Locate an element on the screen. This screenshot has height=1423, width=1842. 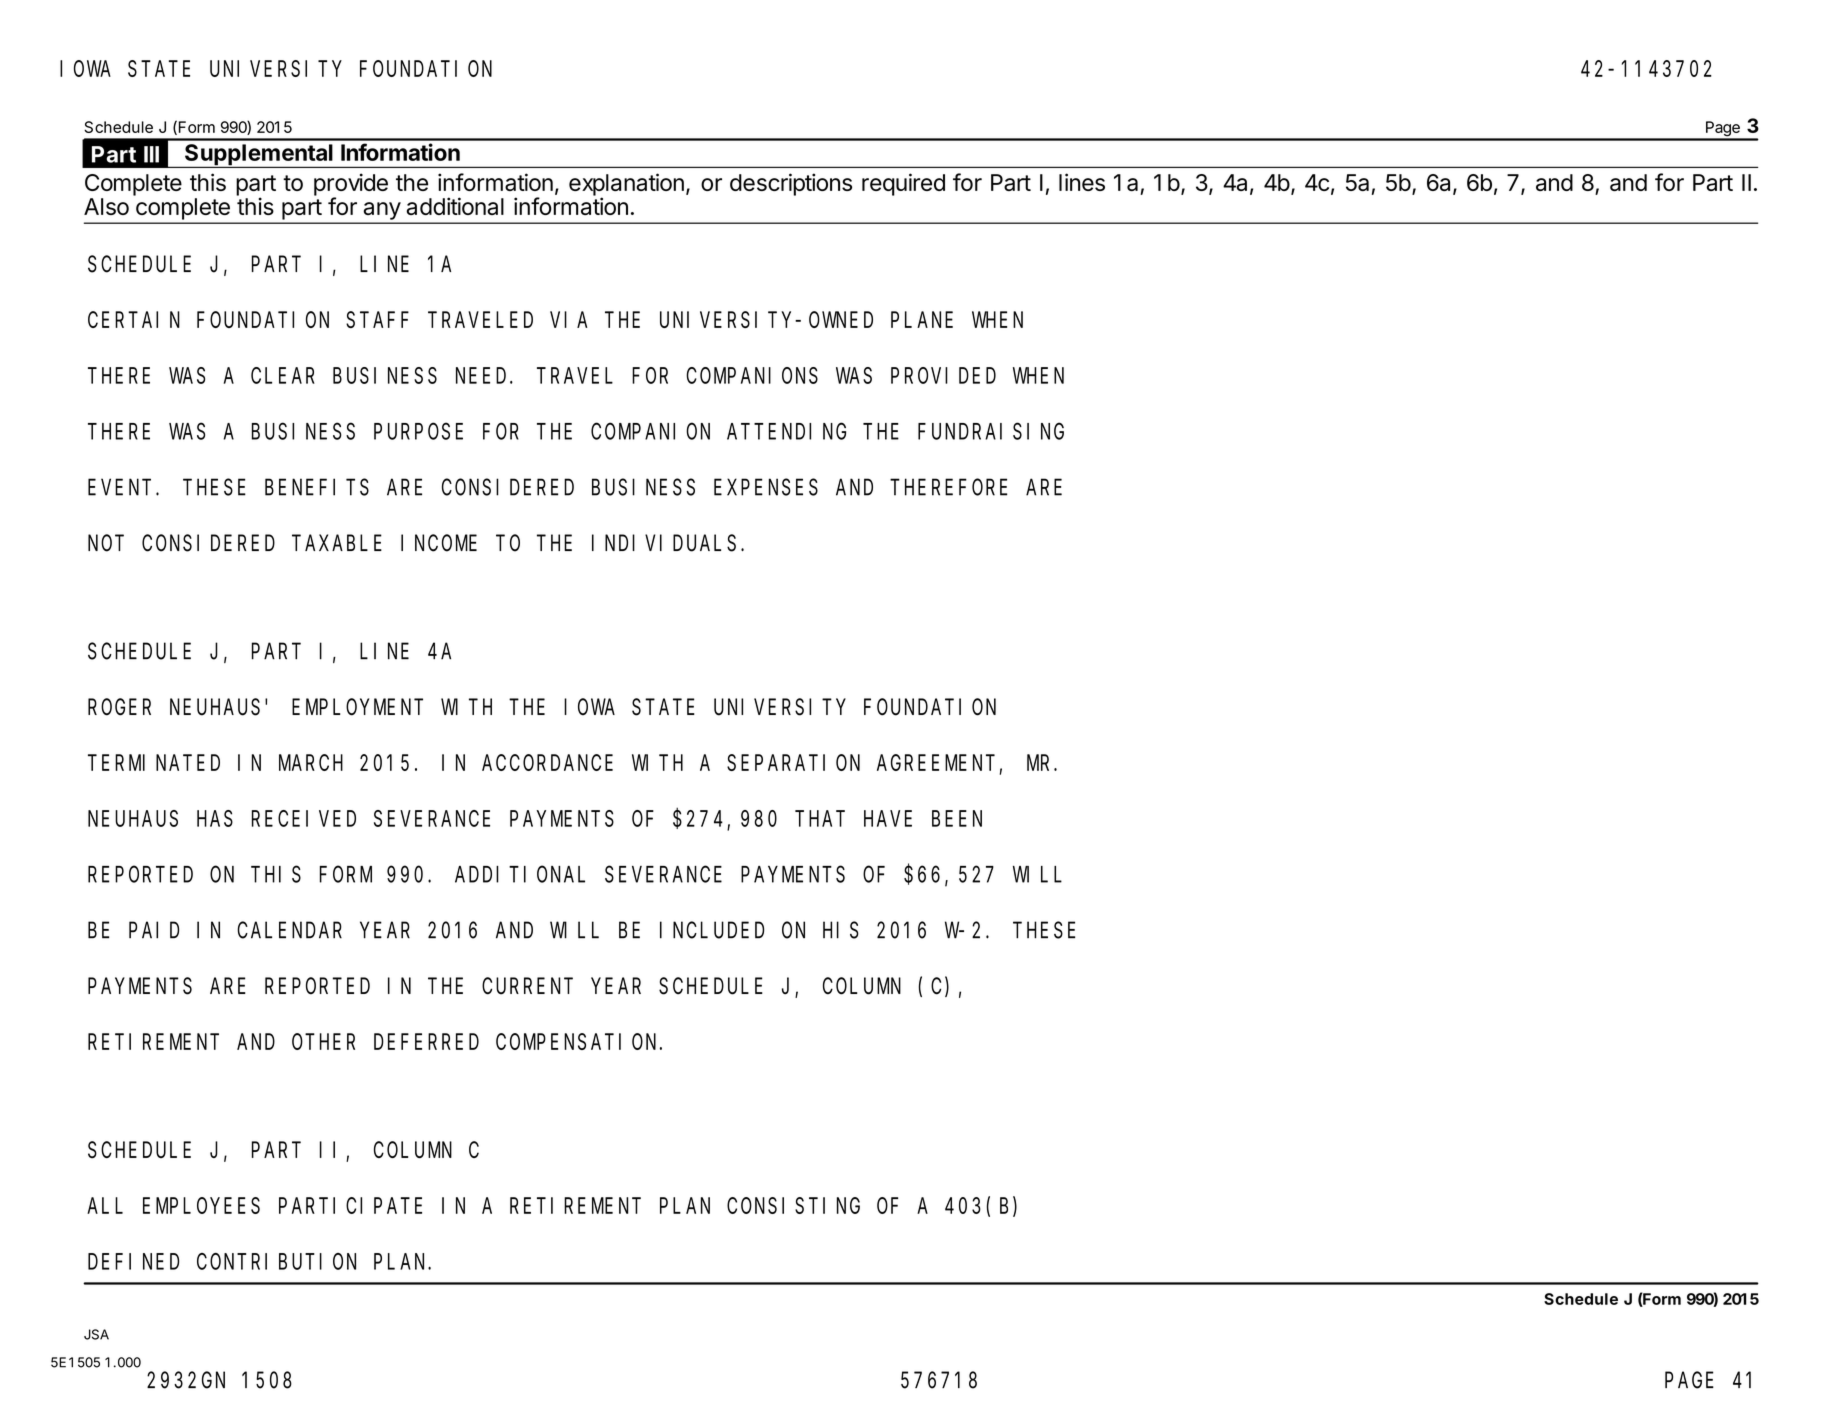
HAVE is located at coordinates (888, 819).
